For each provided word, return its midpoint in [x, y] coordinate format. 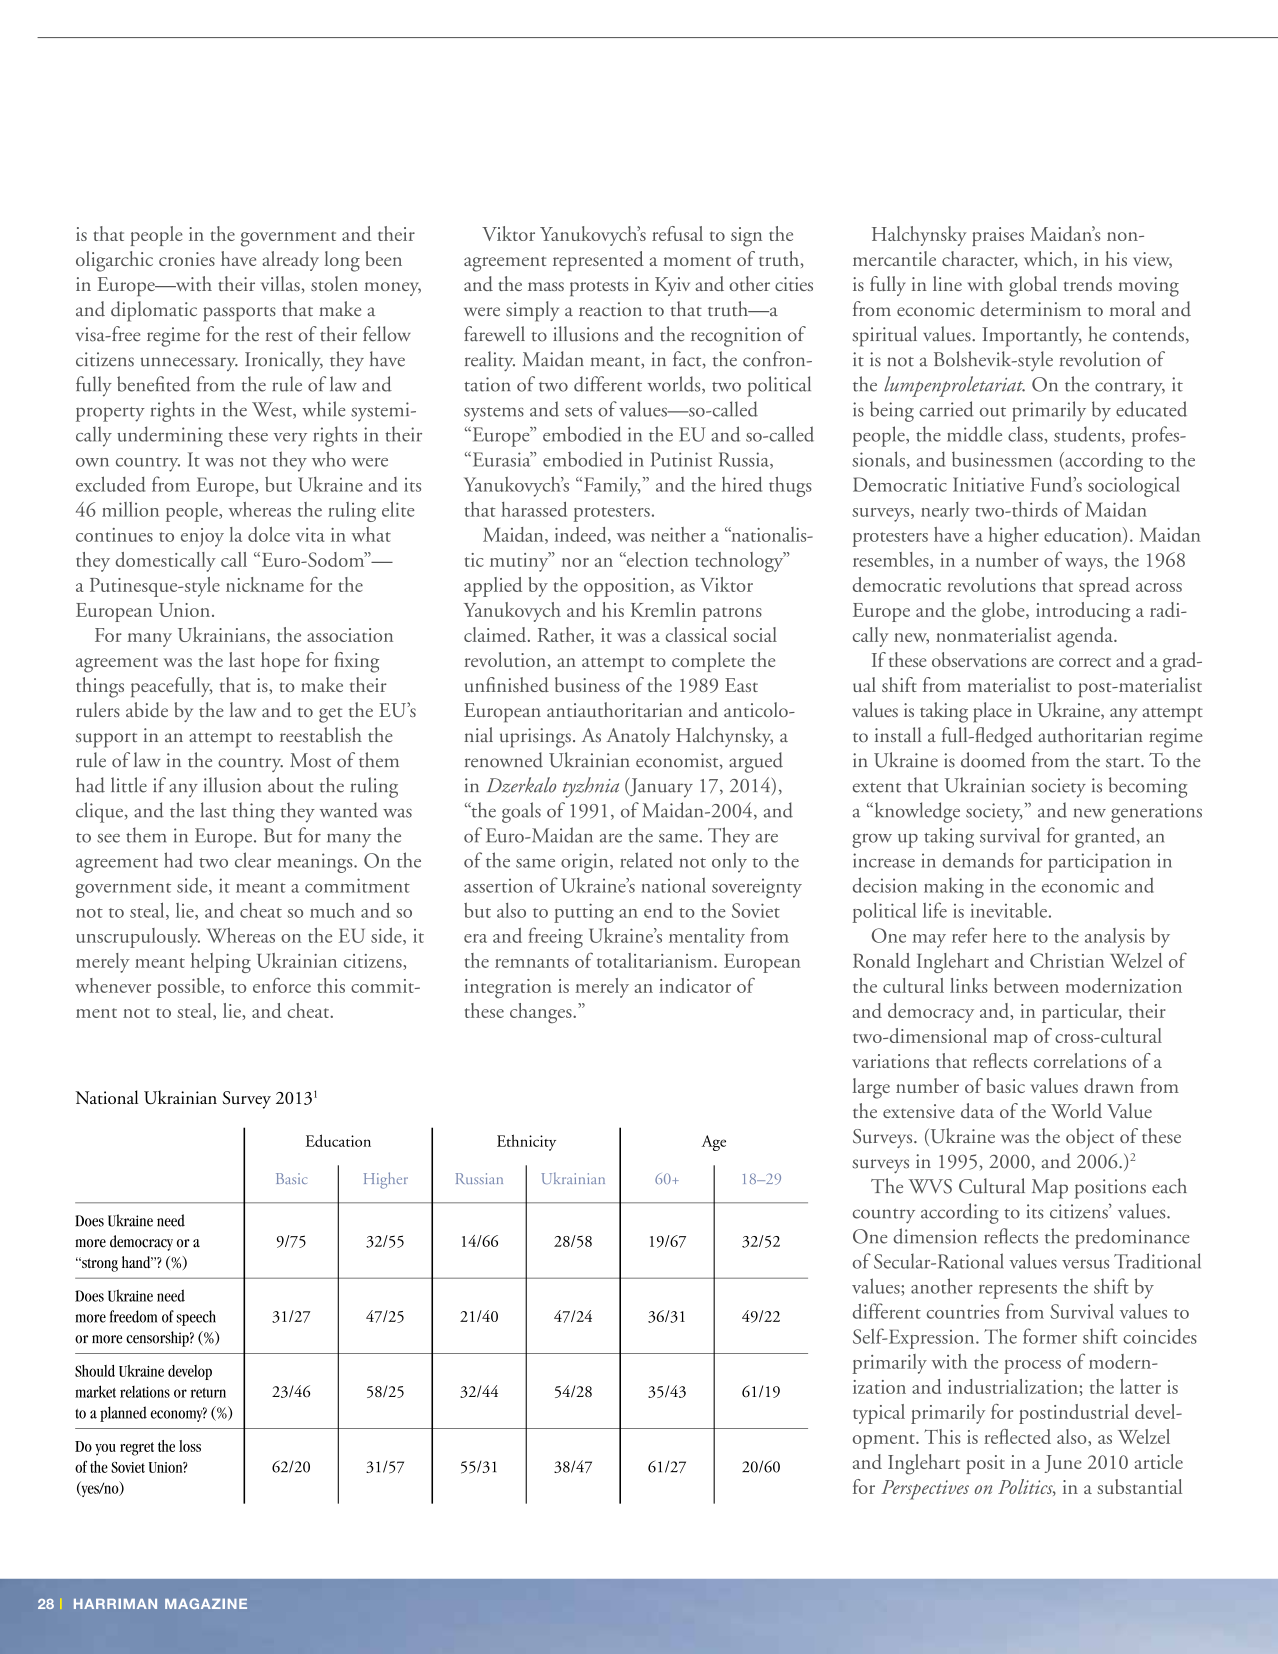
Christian [1067, 960]
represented [598, 261]
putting [584, 913]
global [1033, 286]
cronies [187, 259]
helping [221, 963]
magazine [206, 1603]
